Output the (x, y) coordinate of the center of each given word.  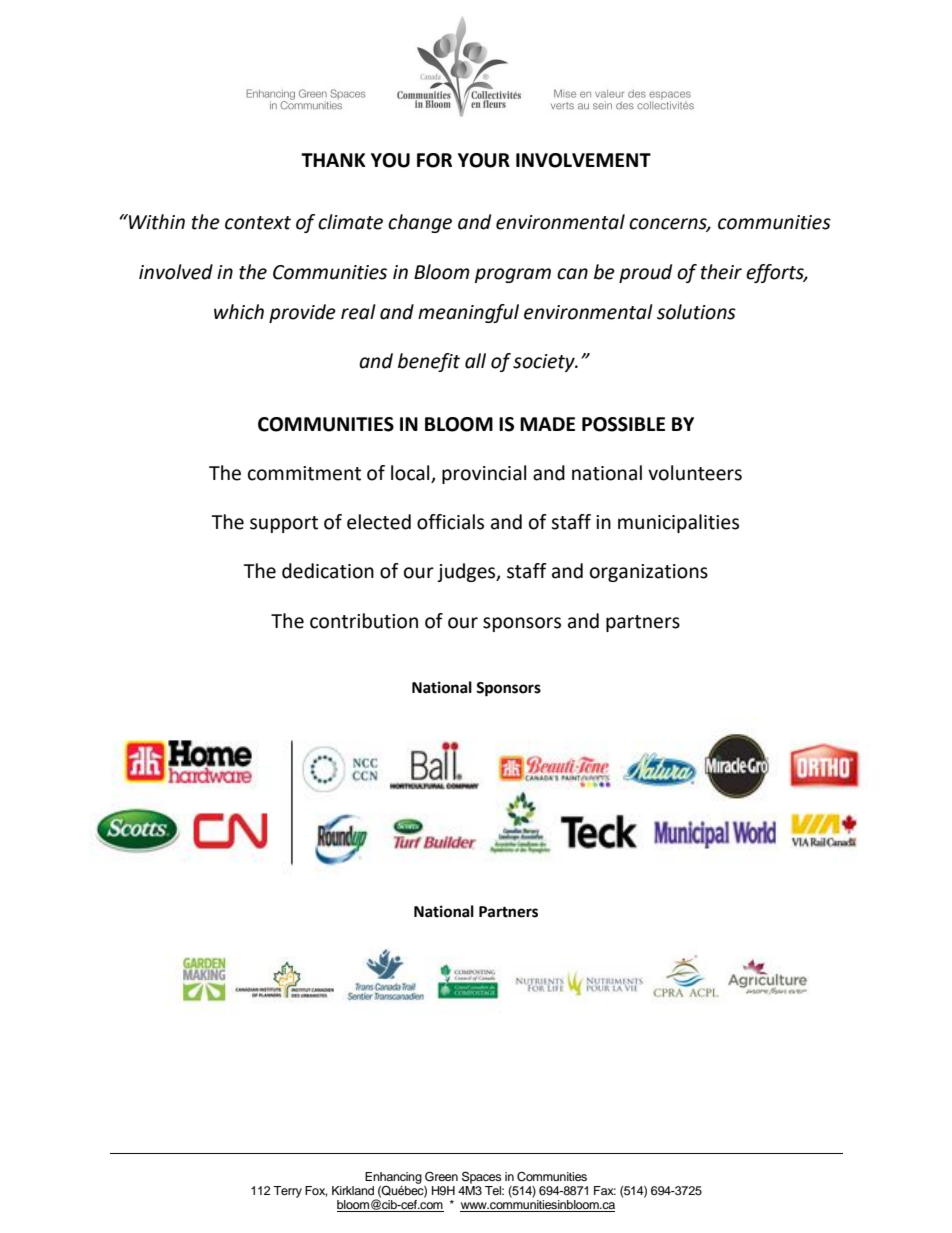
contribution (364, 621)
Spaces (482, 1177)
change (420, 223)
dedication (328, 571)
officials (450, 522)
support (284, 524)
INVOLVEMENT (583, 160)
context (258, 223)
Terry (287, 1192)
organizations (649, 573)
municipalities (678, 523)
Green (441, 1176)
